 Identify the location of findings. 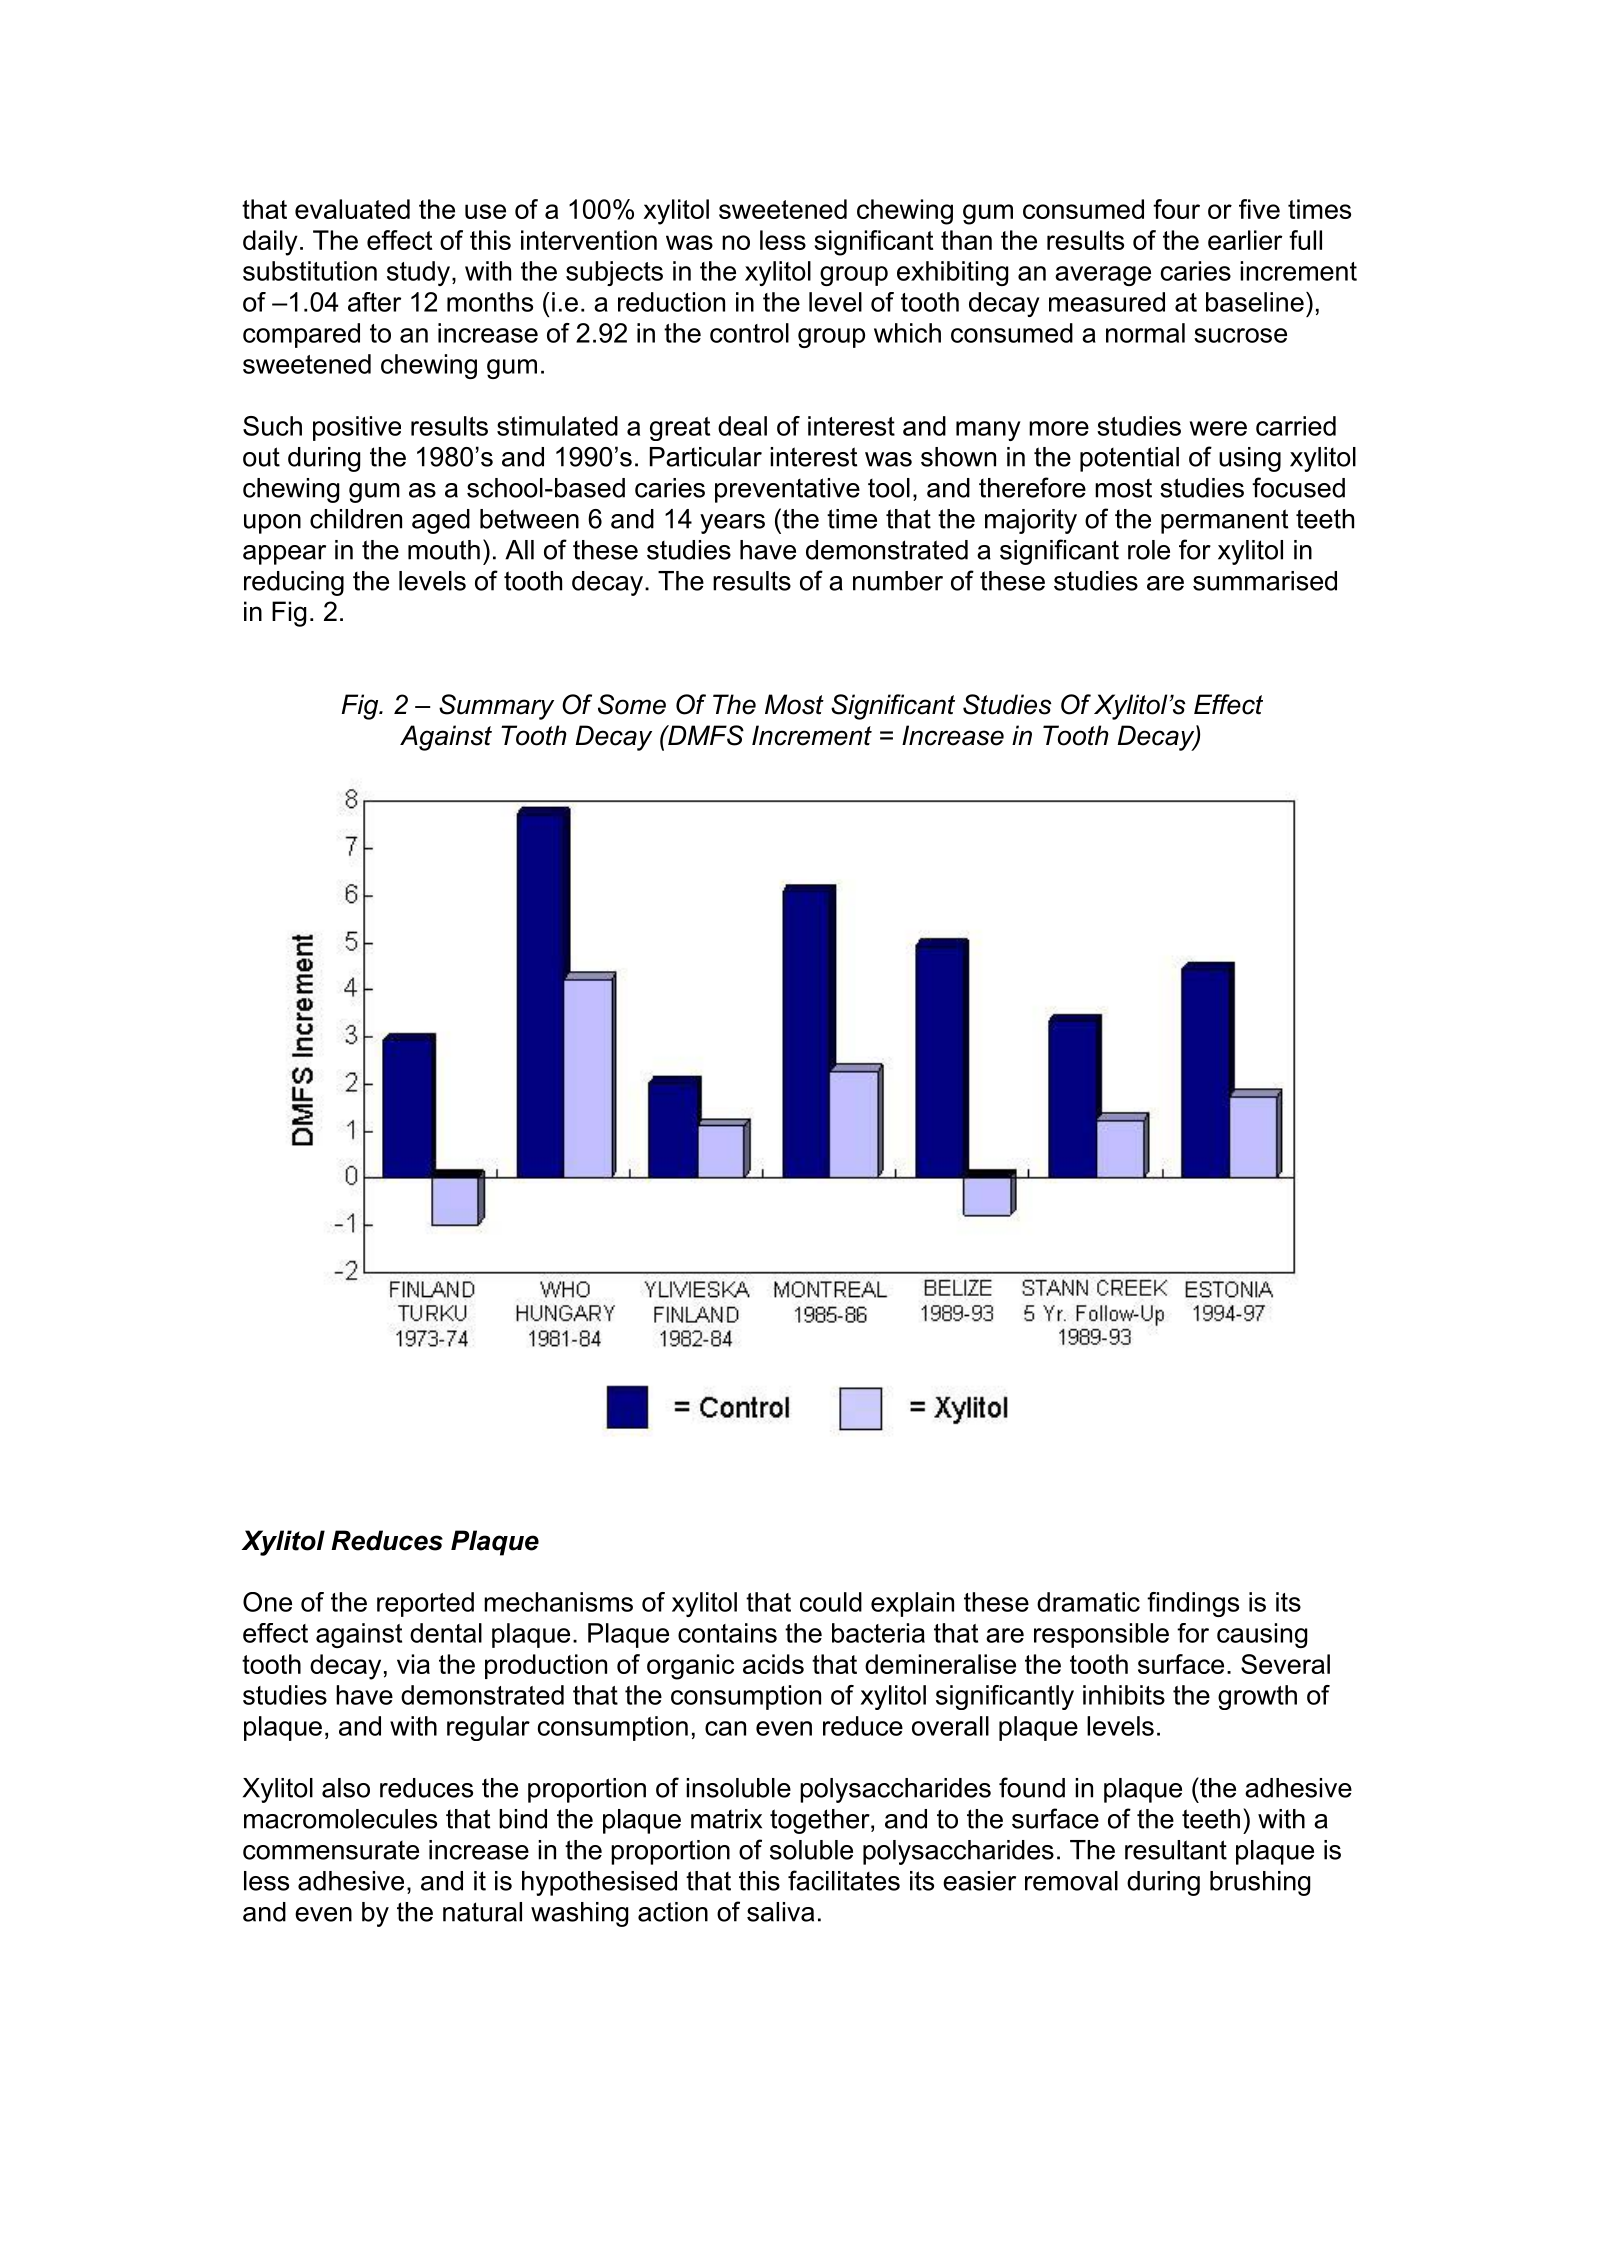
(1193, 1604).
